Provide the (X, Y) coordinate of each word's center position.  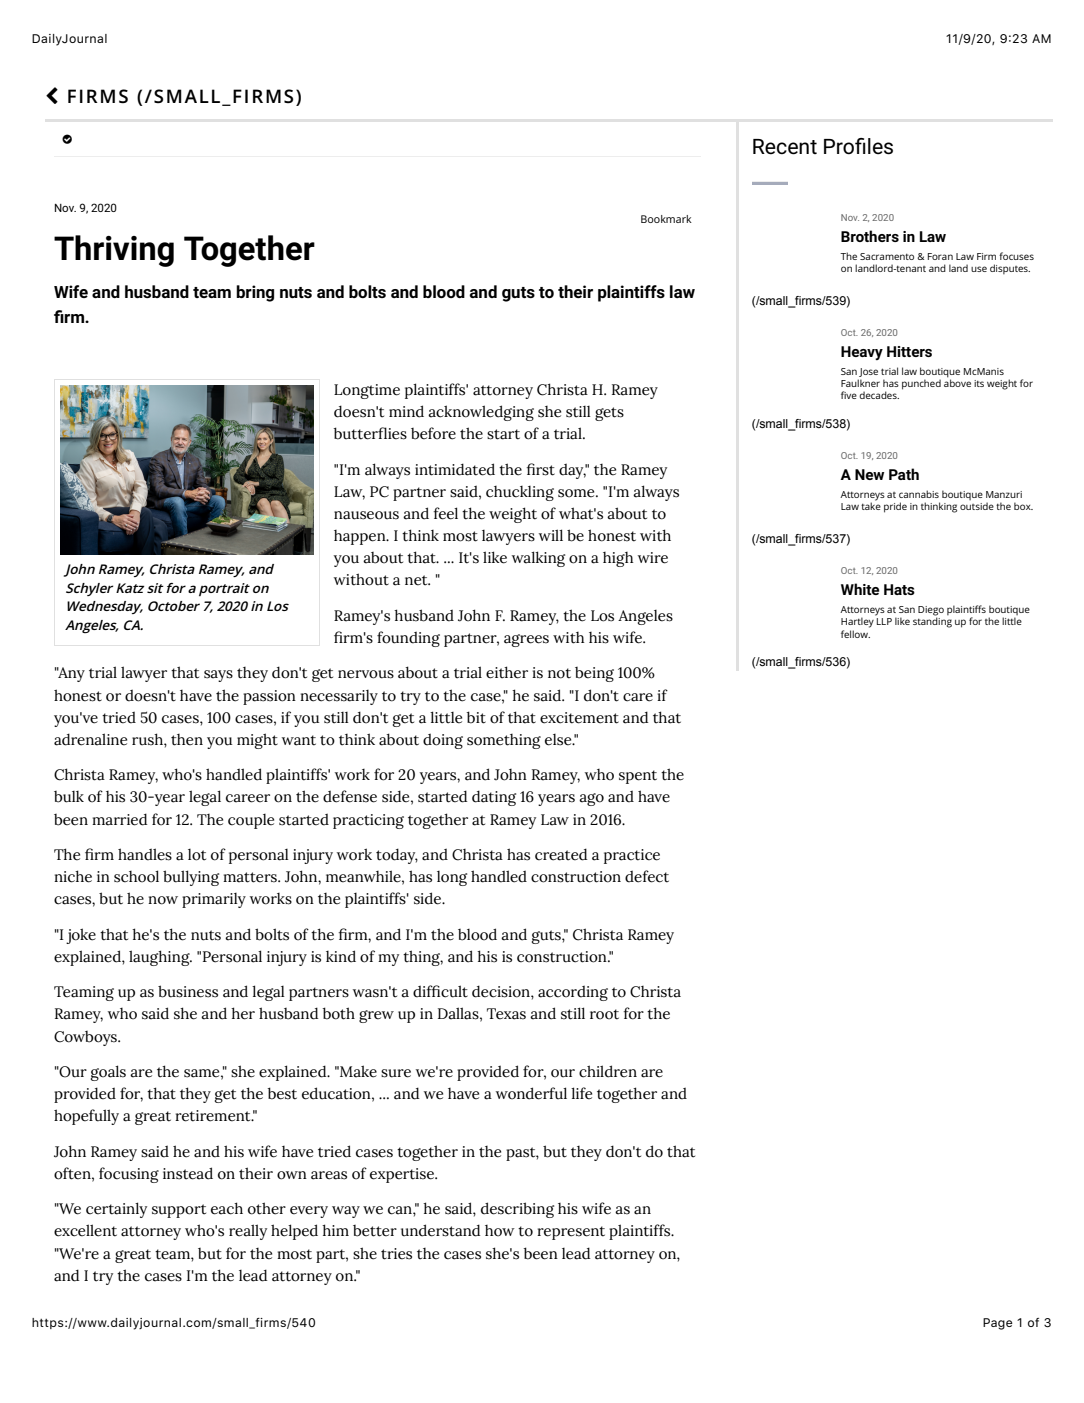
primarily (214, 900)
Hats (899, 589)
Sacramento (887, 256)
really (248, 1232)
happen (361, 537)
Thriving (114, 251)
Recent (785, 147)
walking (538, 559)
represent (571, 1233)
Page (998, 1324)
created (561, 854)
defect (647, 876)
